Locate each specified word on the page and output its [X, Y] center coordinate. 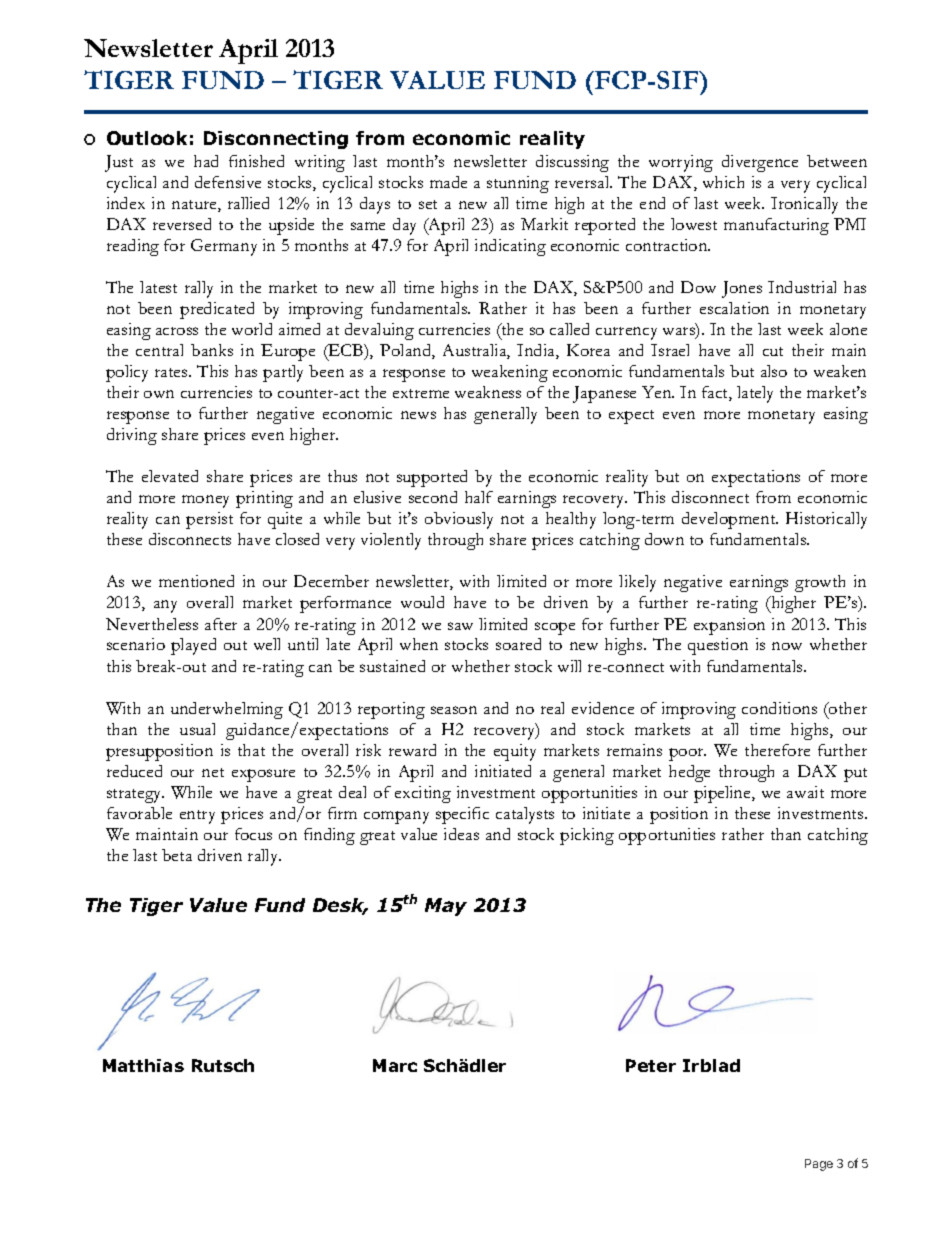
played [193, 646]
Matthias [143, 1065]
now [787, 646]
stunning [518, 184]
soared [518, 644]
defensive [228, 182]
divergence [760, 163]
